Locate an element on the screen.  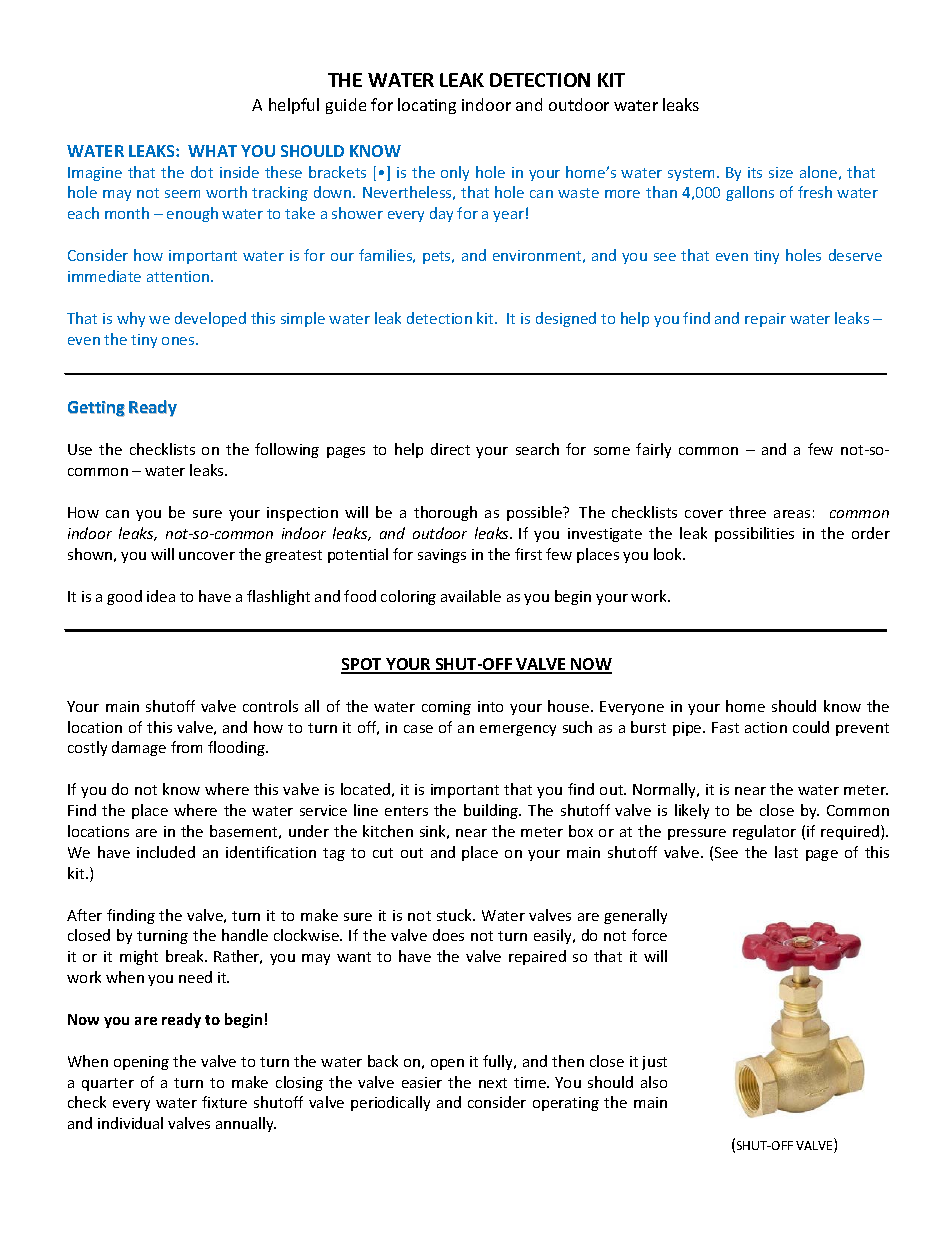
WHAT is located at coordinates (212, 151).
